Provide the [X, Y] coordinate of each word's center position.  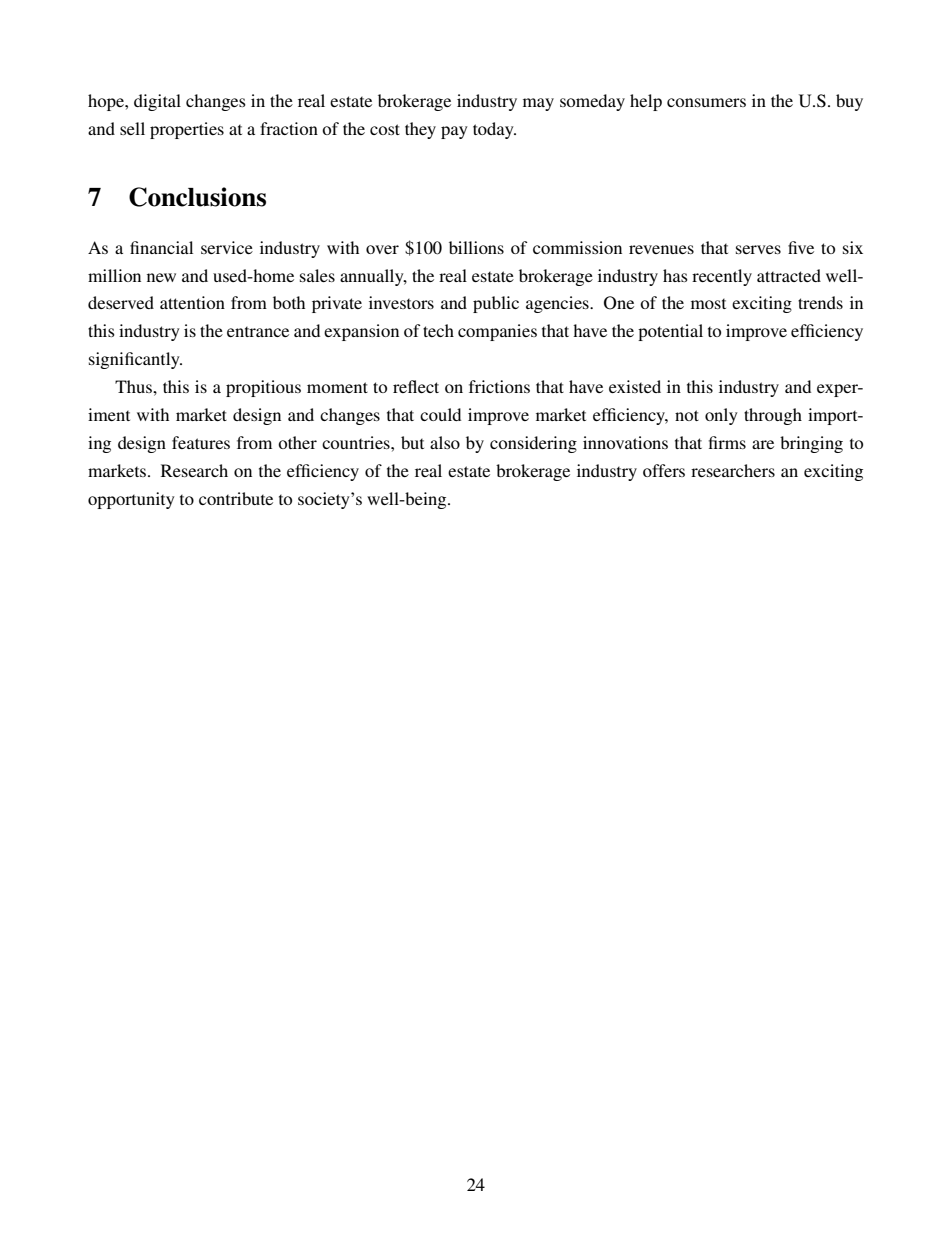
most [708, 304]
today [494, 130]
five [801, 247]
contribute [236, 498]
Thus [134, 386]
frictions [499, 386]
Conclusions [197, 197]
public [496, 304]
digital [157, 102]
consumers [706, 102]
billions [476, 247]
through [773, 416]
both [289, 302]
